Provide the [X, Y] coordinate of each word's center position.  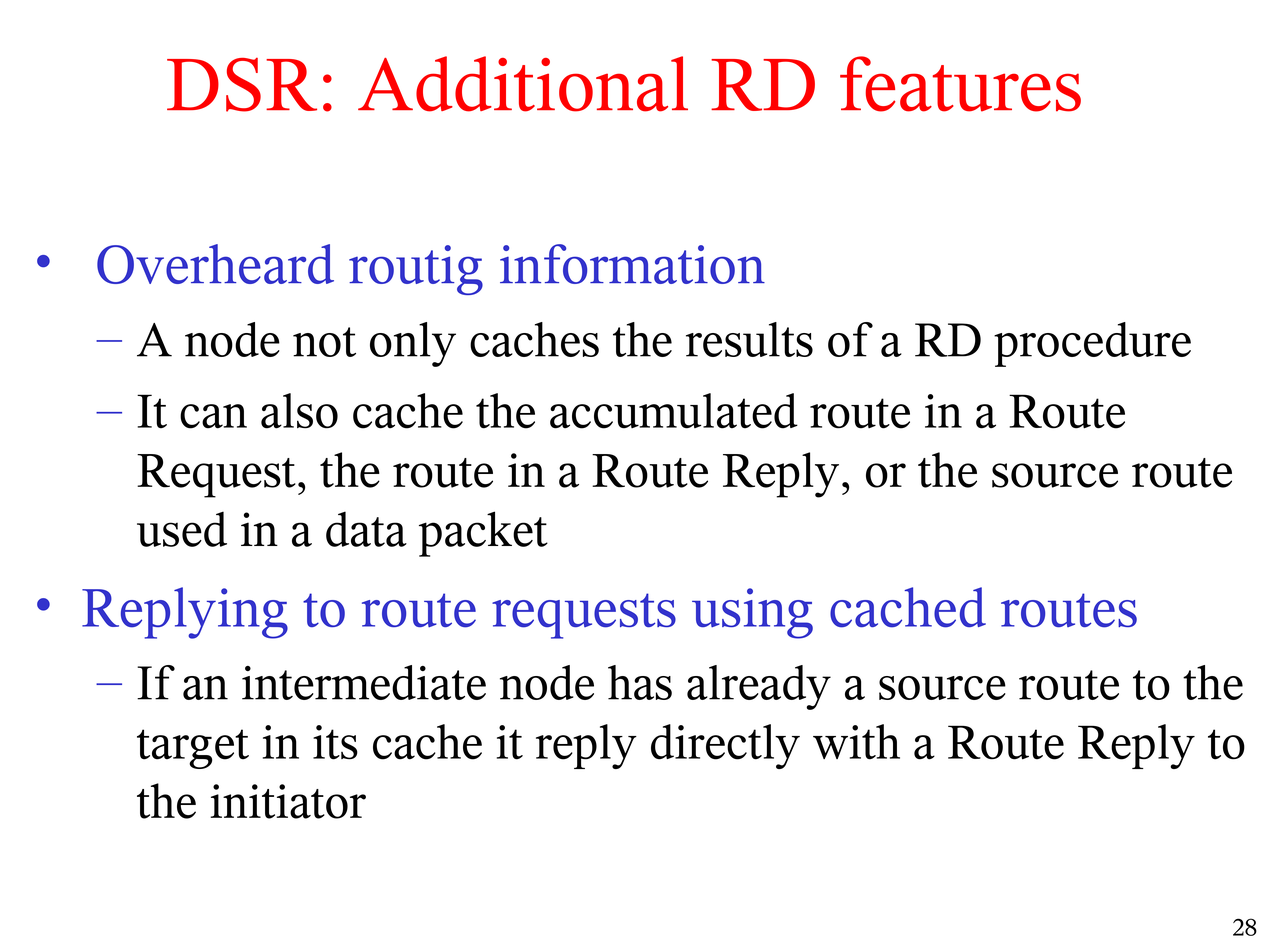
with [856, 742]
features [960, 84]
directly [725, 746]
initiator [288, 801]
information [632, 264]
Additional [523, 84]
